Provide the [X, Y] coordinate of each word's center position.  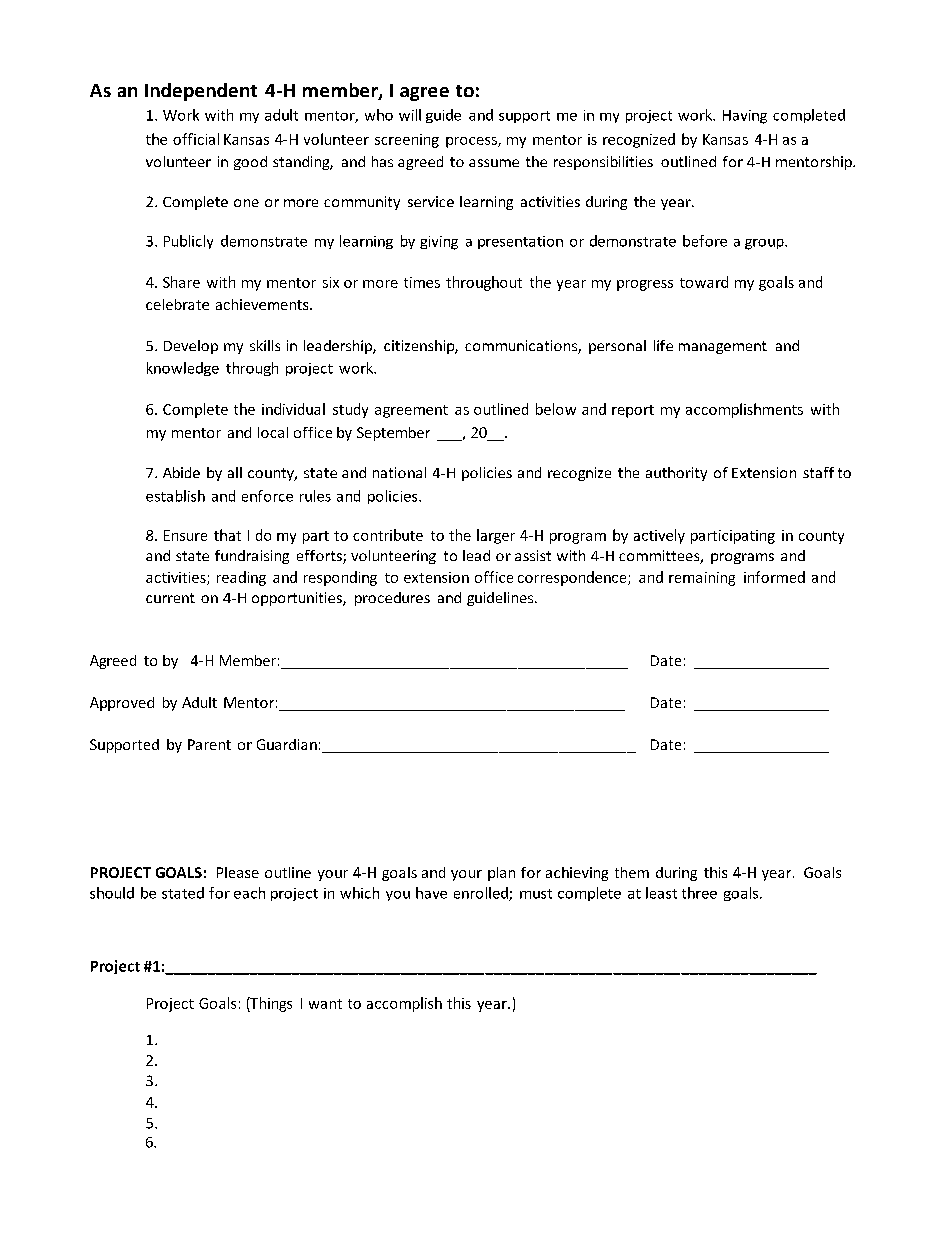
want [325, 1004]
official [196, 139]
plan [501, 874]
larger [496, 536]
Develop [191, 347]
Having [745, 117]
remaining [702, 579]
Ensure [185, 535]
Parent [209, 744]
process [472, 142]
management [723, 347]
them [632, 872]
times [422, 282]
